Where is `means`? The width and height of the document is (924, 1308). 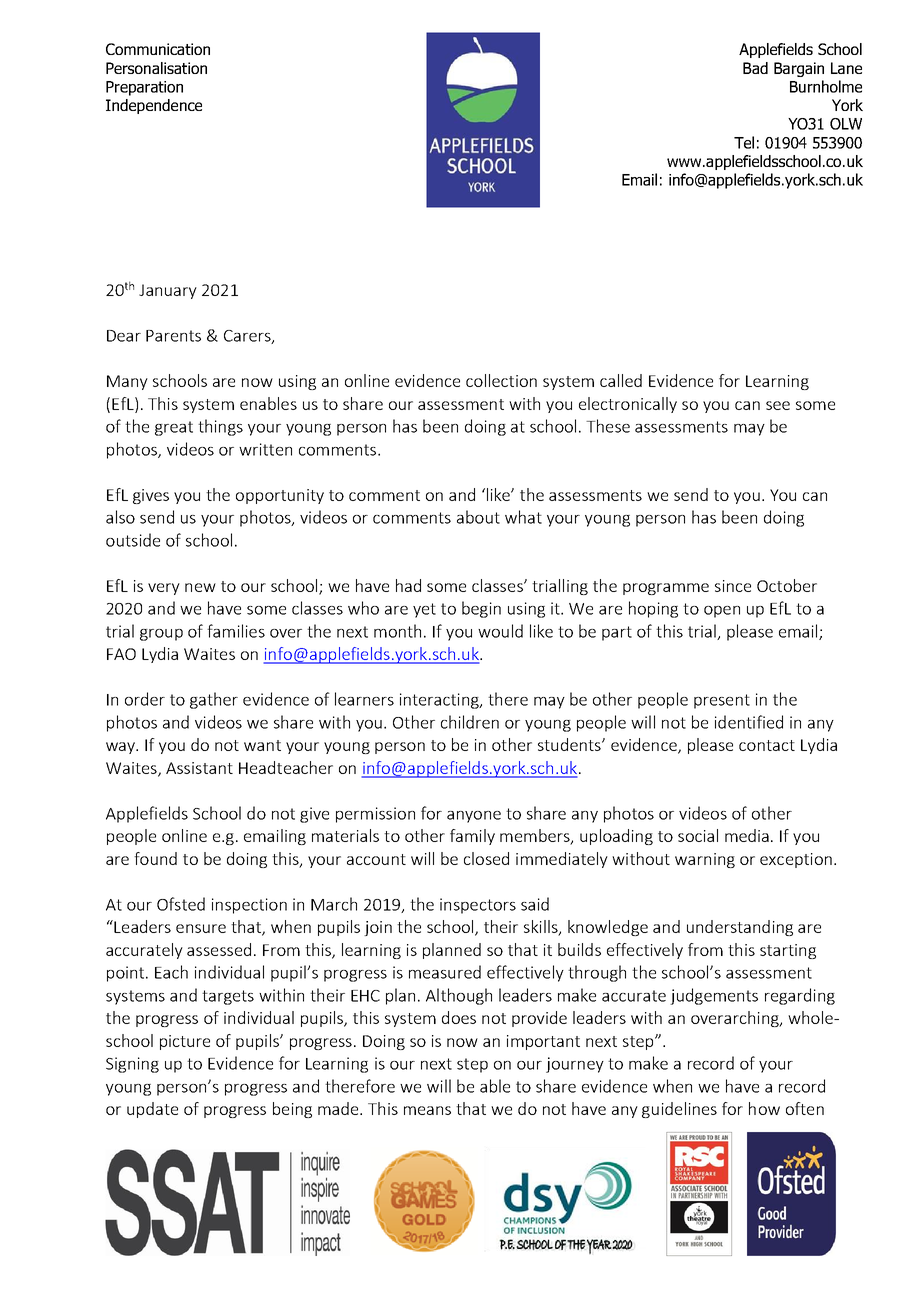
means is located at coordinates (427, 1110).
